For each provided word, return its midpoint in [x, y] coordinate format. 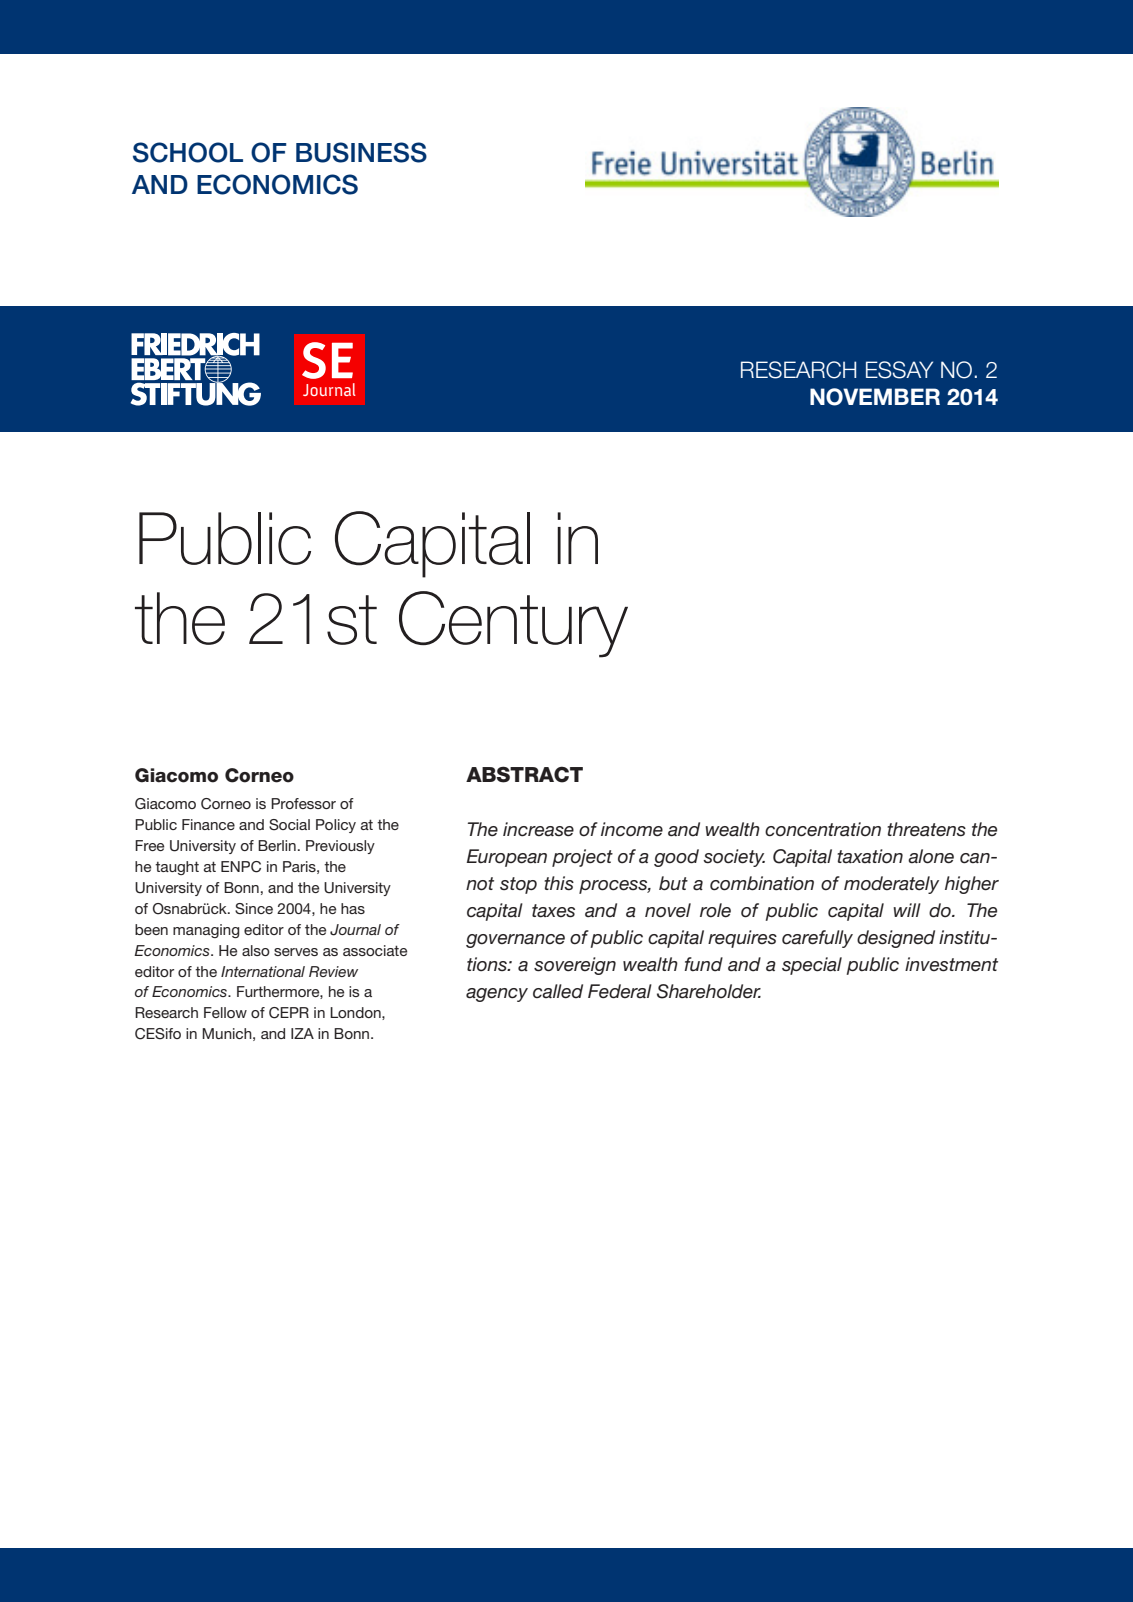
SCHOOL [188, 152]
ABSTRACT [524, 774]
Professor [303, 803]
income [632, 829]
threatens [926, 829]
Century [513, 624]
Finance [208, 824]
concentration [823, 829]
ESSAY [899, 370]
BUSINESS [361, 152]
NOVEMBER [875, 397]
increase [538, 829]
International [263, 971]
